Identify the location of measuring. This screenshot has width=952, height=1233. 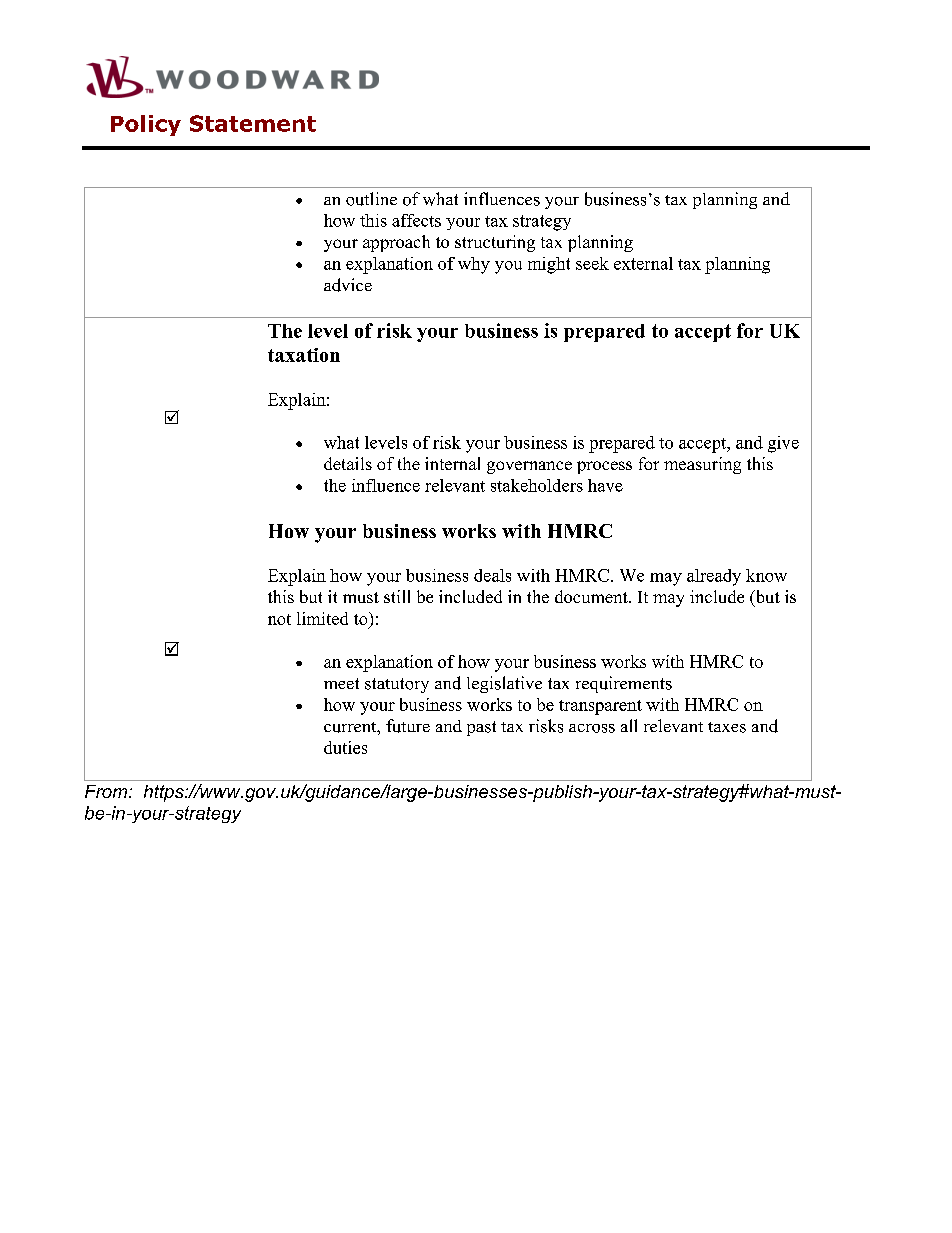
(702, 465).
